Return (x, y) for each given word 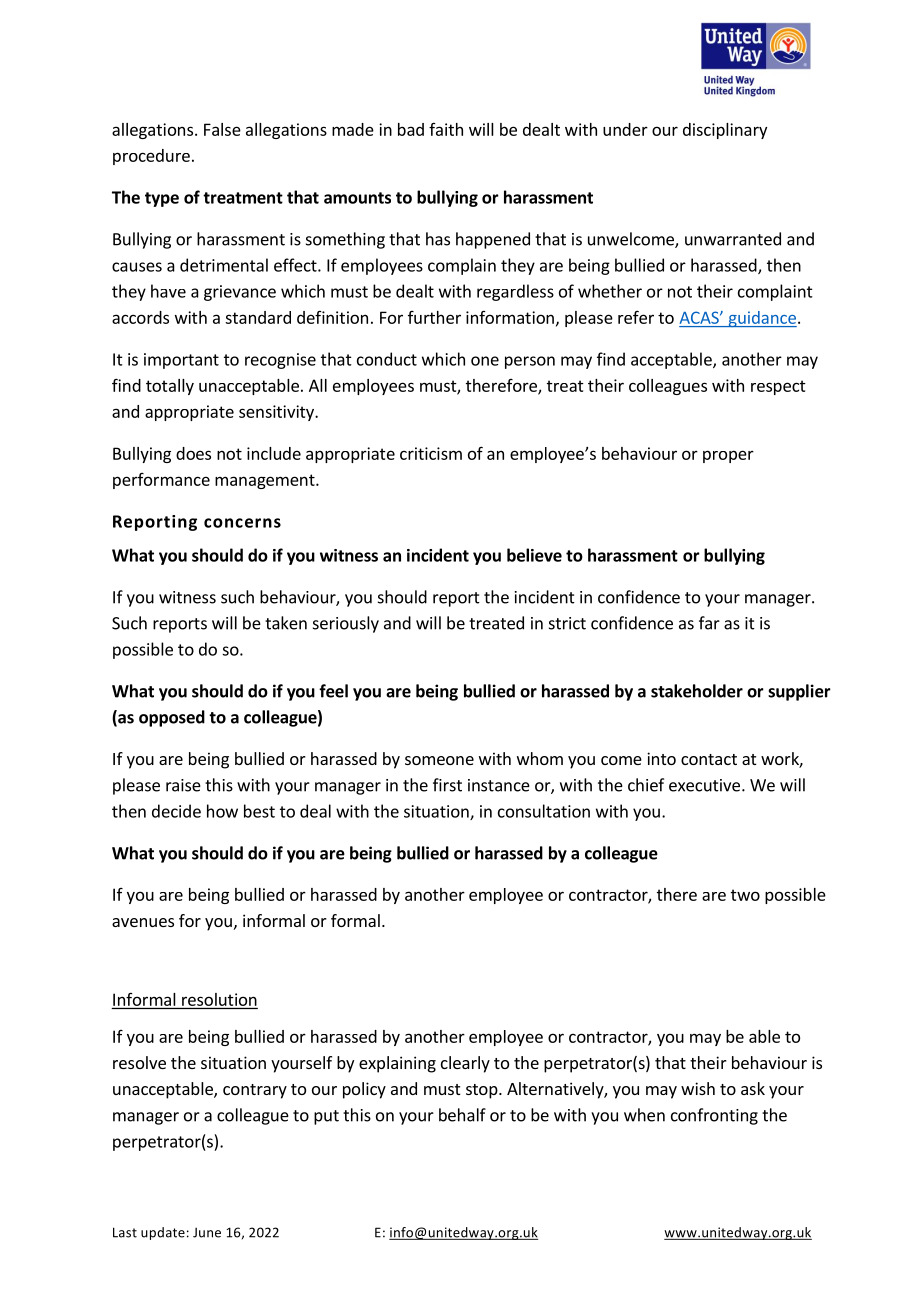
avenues (143, 922)
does (193, 453)
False (222, 129)
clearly (465, 1064)
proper (728, 456)
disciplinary (725, 131)
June (207, 1233)
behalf (462, 1115)
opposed (172, 718)
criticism (431, 453)
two (745, 895)
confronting (714, 1116)
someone (439, 760)
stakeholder (697, 691)
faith (446, 129)
